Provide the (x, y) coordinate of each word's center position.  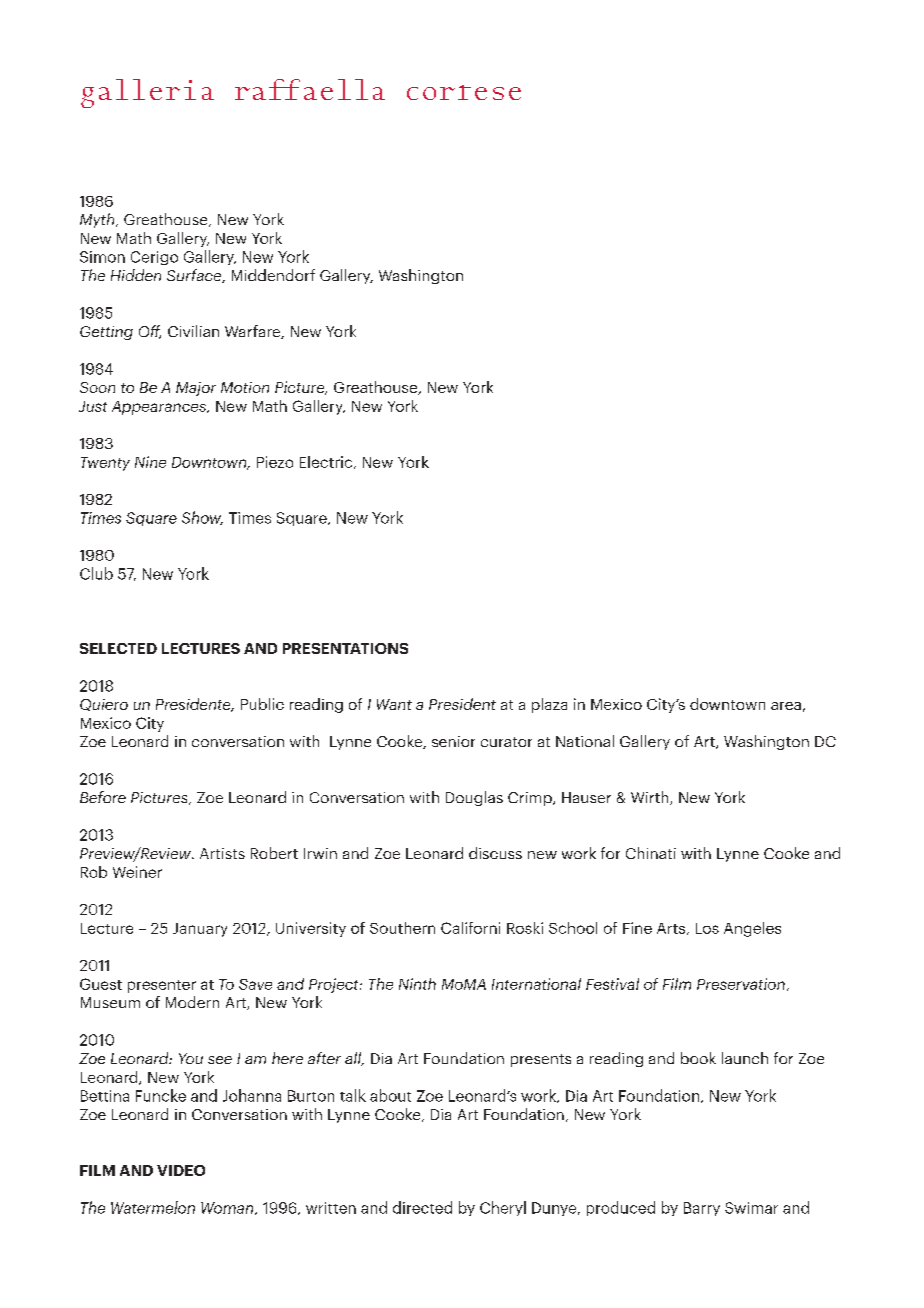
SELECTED (118, 648)
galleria (147, 93)
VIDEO (181, 1170)
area (786, 706)
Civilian (193, 331)
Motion (245, 387)
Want (394, 704)
